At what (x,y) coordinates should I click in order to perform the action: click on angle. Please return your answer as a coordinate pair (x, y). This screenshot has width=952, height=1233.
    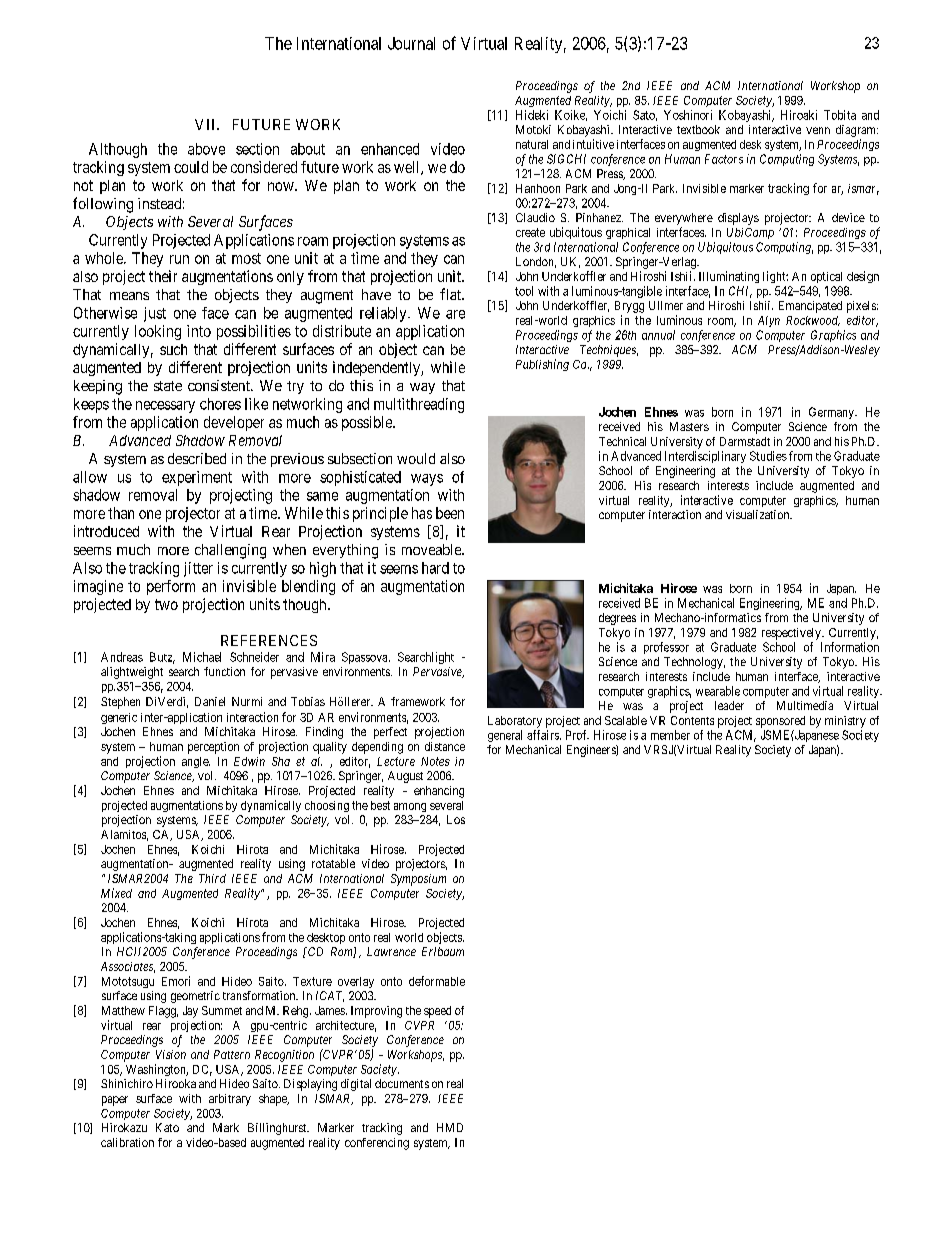
    Looking at the image, I should click on (196, 762).
